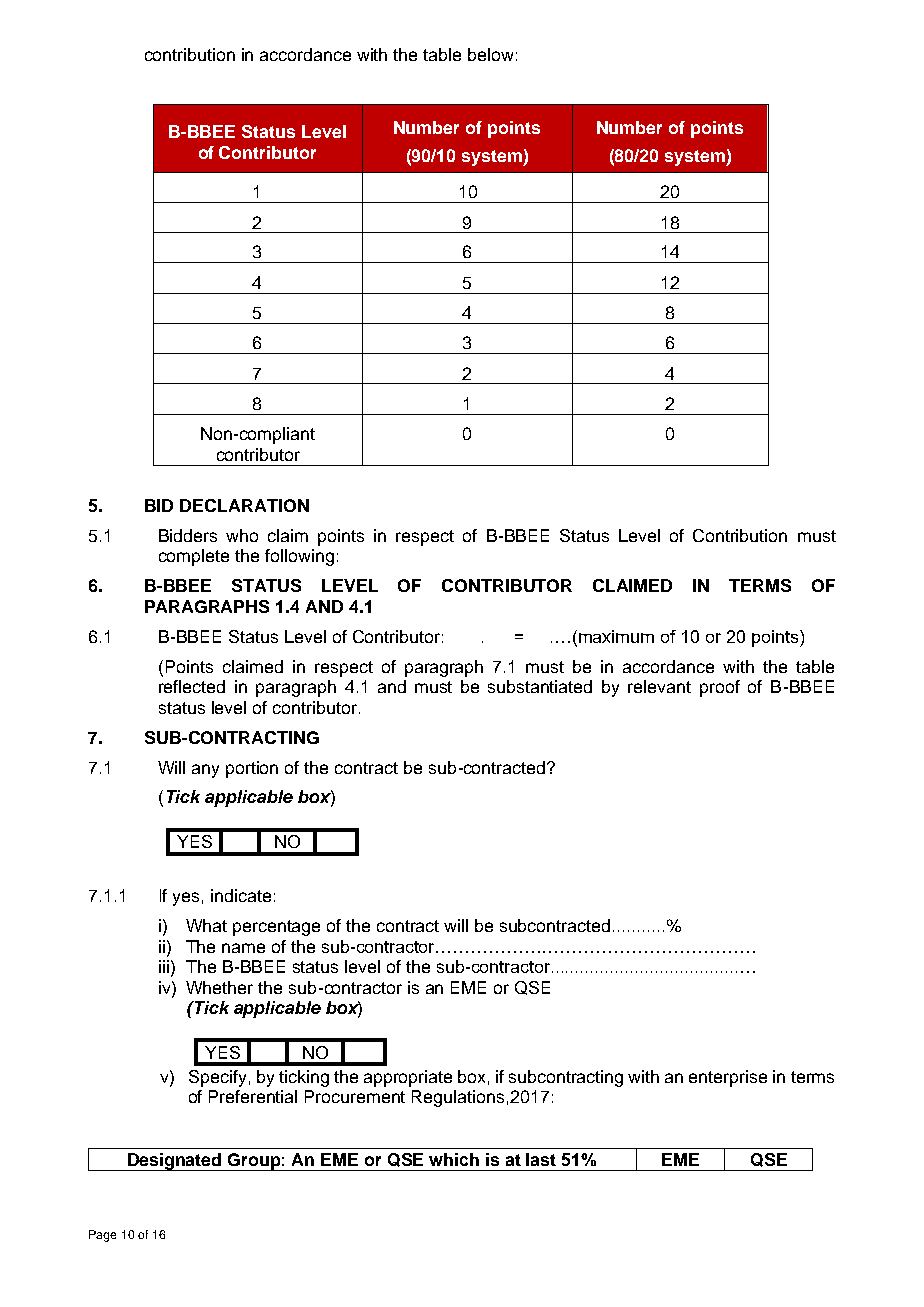 Image resolution: width=924 pixels, height=1307 pixels. I want to click on following, so click(299, 557).
